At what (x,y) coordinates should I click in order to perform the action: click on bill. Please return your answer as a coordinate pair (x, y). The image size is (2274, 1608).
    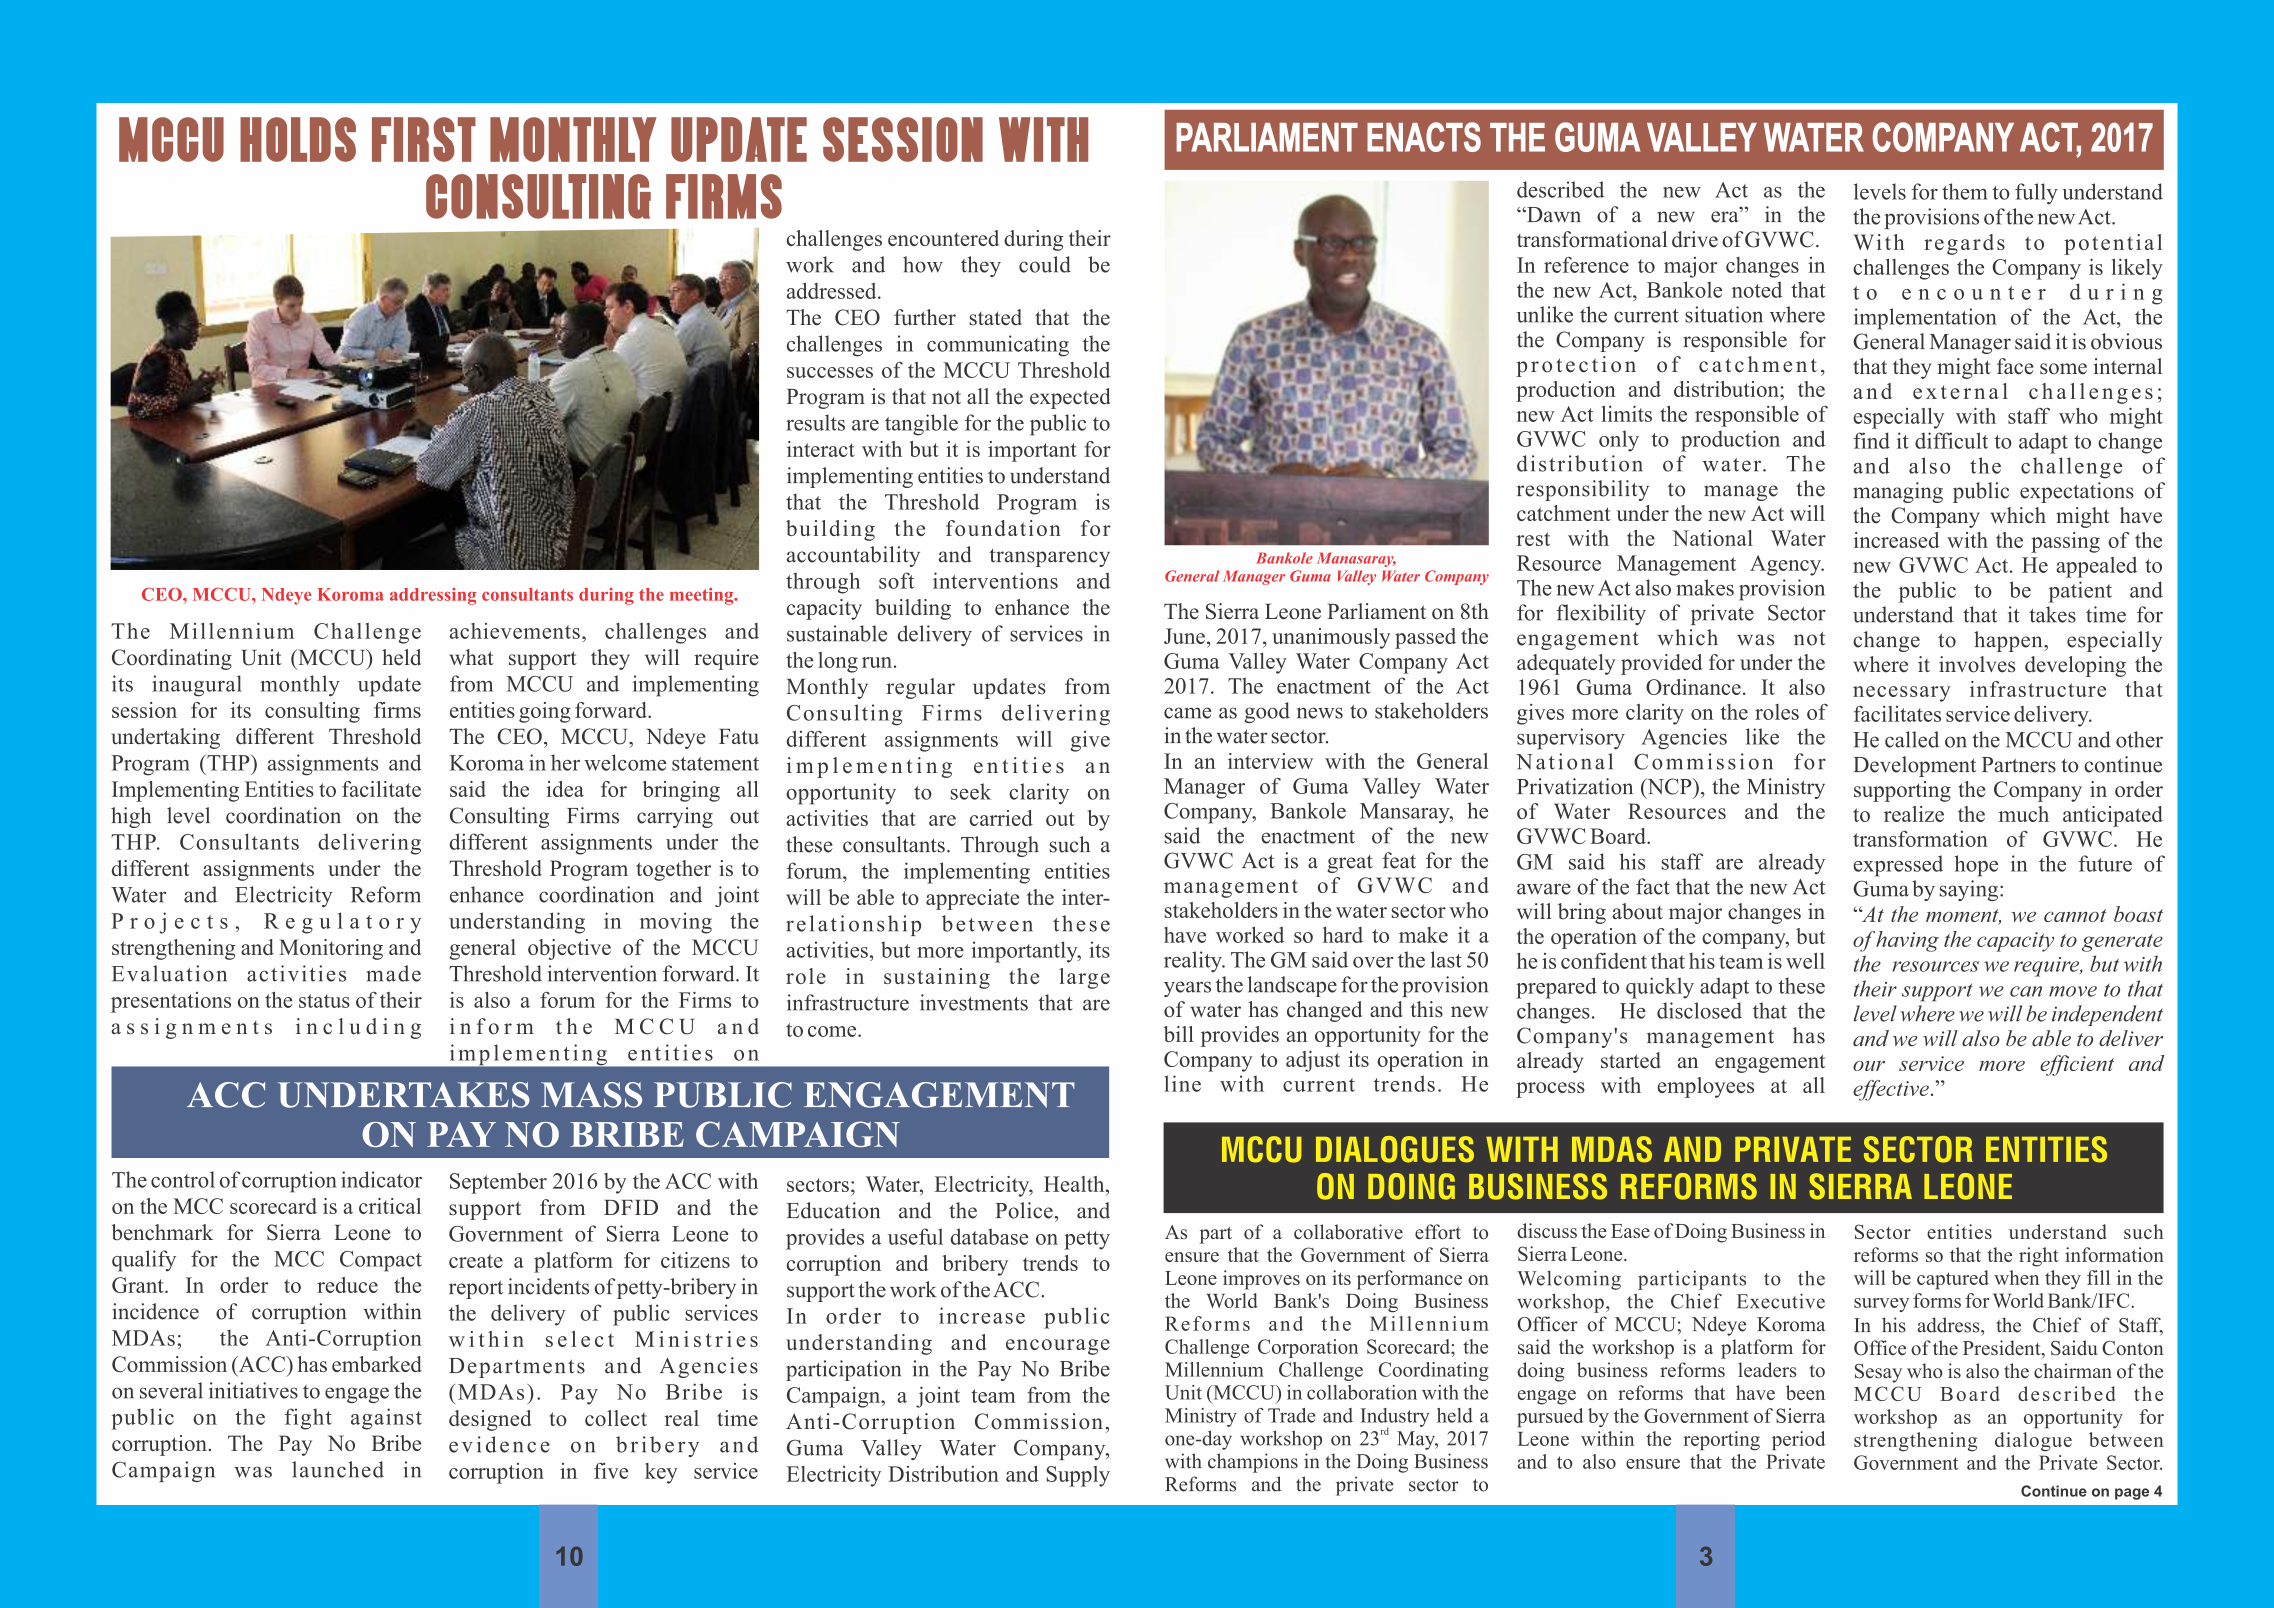
    Looking at the image, I should click on (1179, 1034).
